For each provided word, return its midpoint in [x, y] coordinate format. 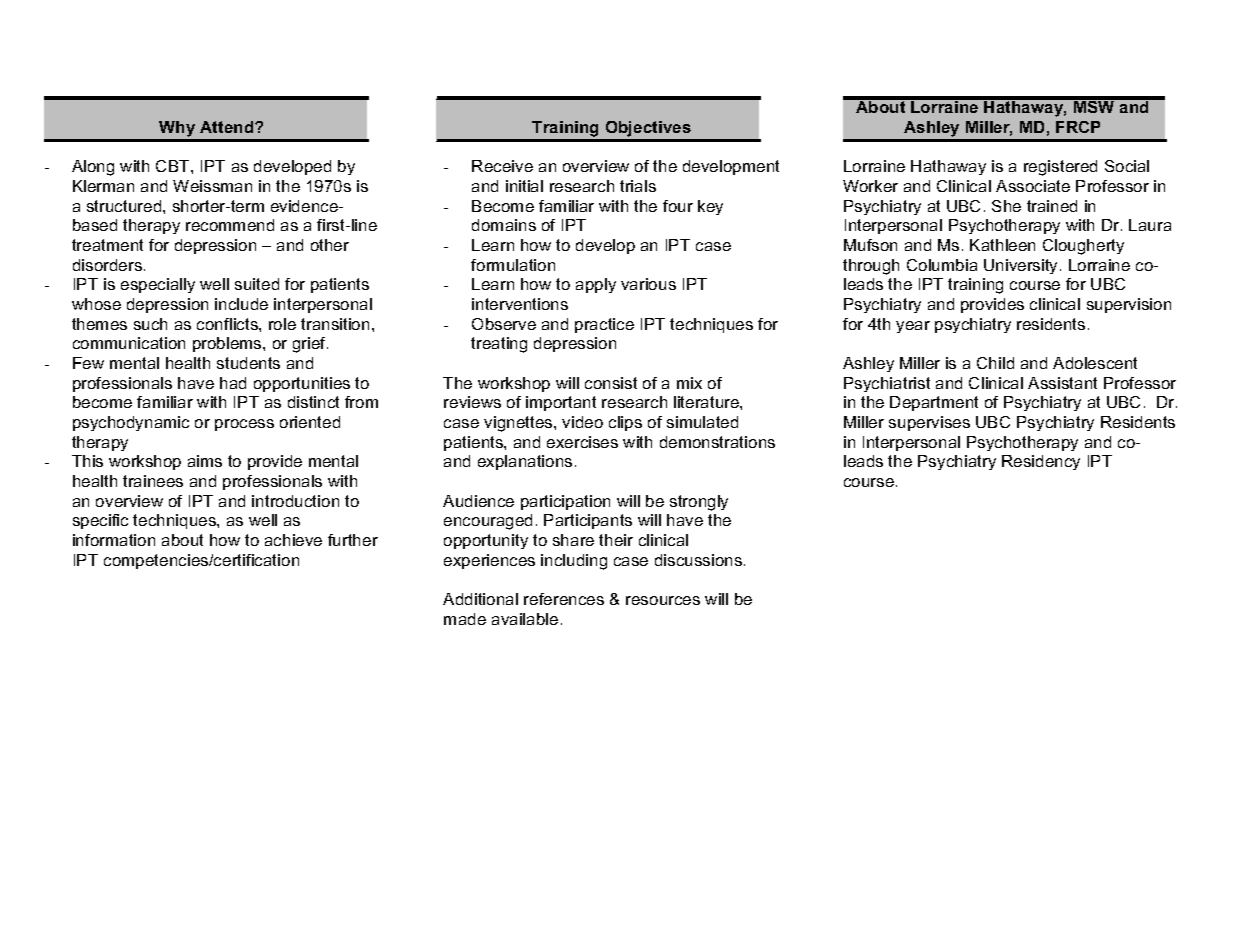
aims [205, 461]
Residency [1041, 462]
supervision [1129, 305]
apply [596, 285]
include [241, 304]
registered [1060, 168]
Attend [228, 127]
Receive [502, 166]
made [465, 619]
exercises [582, 442]
